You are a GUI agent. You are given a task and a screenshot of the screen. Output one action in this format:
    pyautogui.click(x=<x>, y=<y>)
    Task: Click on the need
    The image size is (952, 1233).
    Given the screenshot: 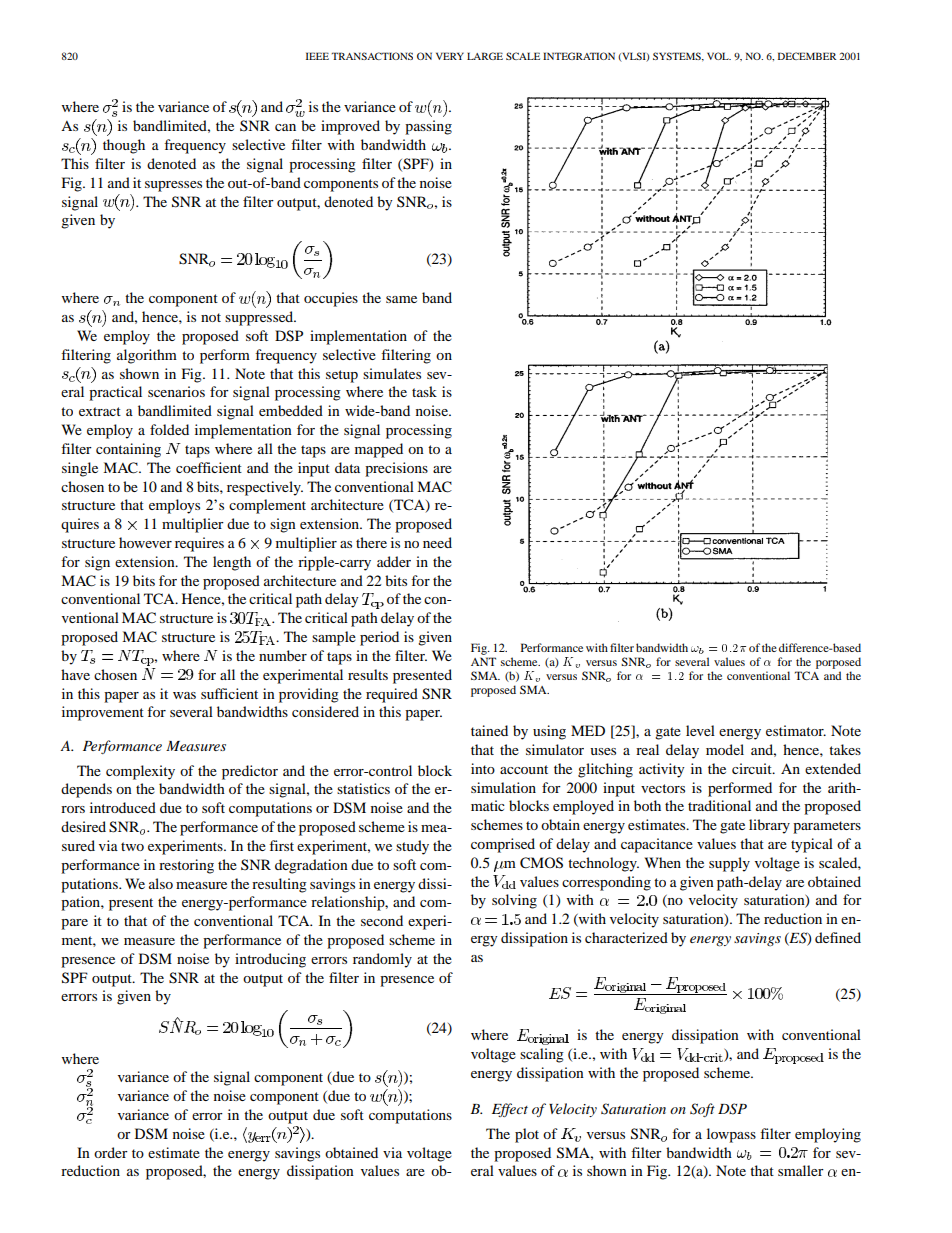 What is the action you would take?
    pyautogui.click(x=437, y=542)
